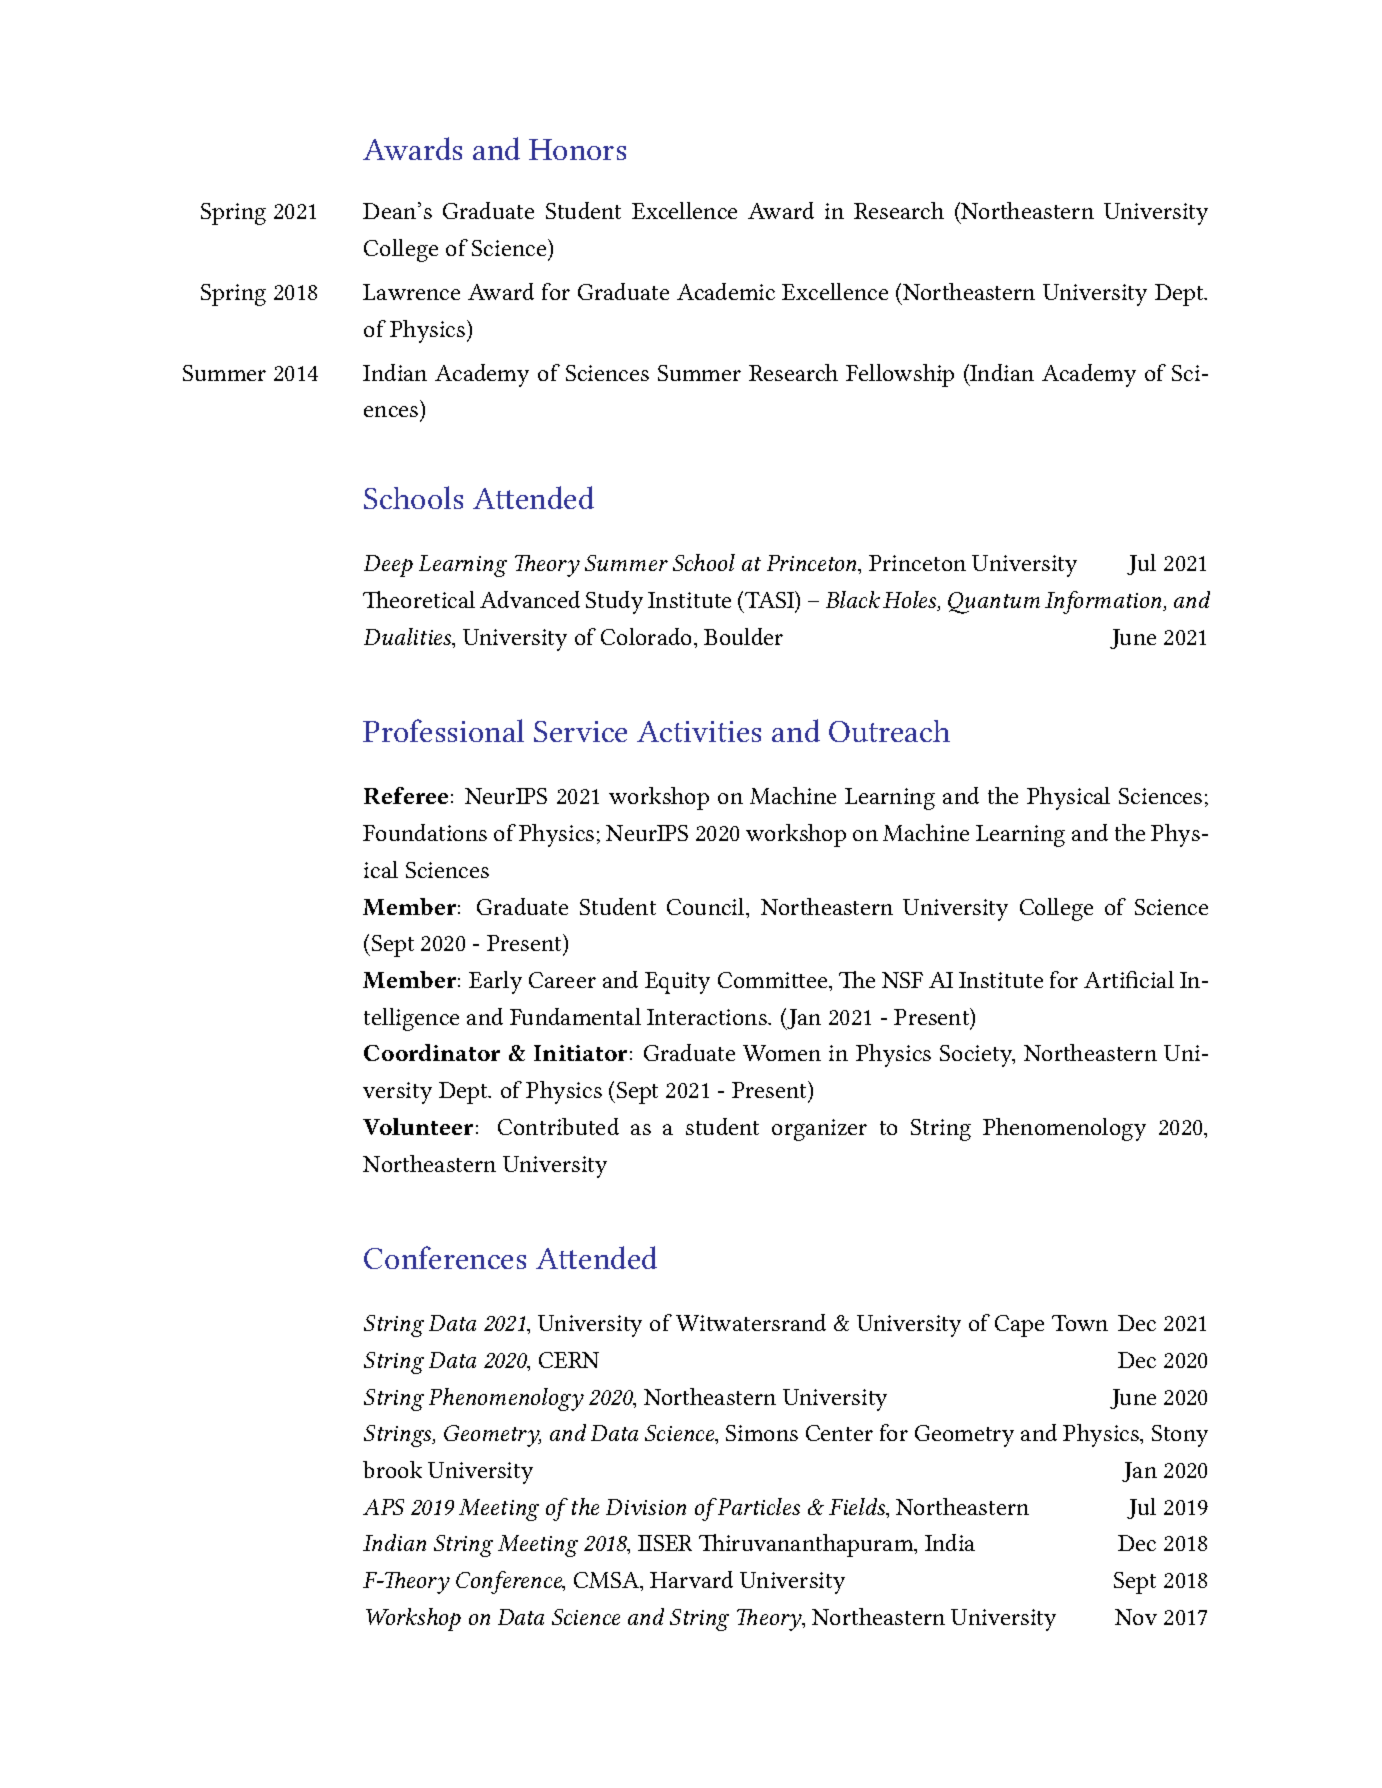  I want to click on Information, so click(1105, 602).
